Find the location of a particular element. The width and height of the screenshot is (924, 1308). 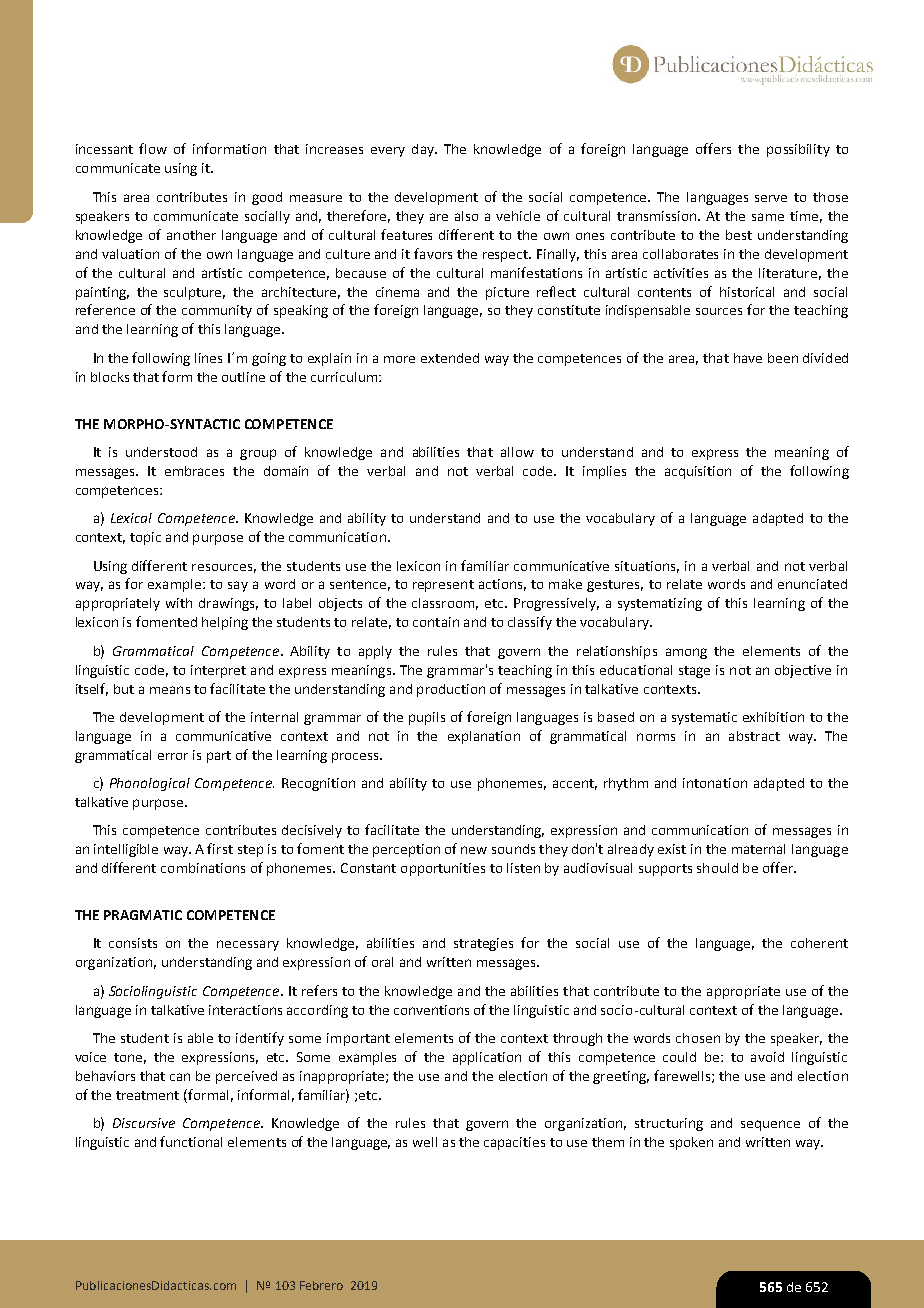

functional is located at coordinates (191, 1141).
